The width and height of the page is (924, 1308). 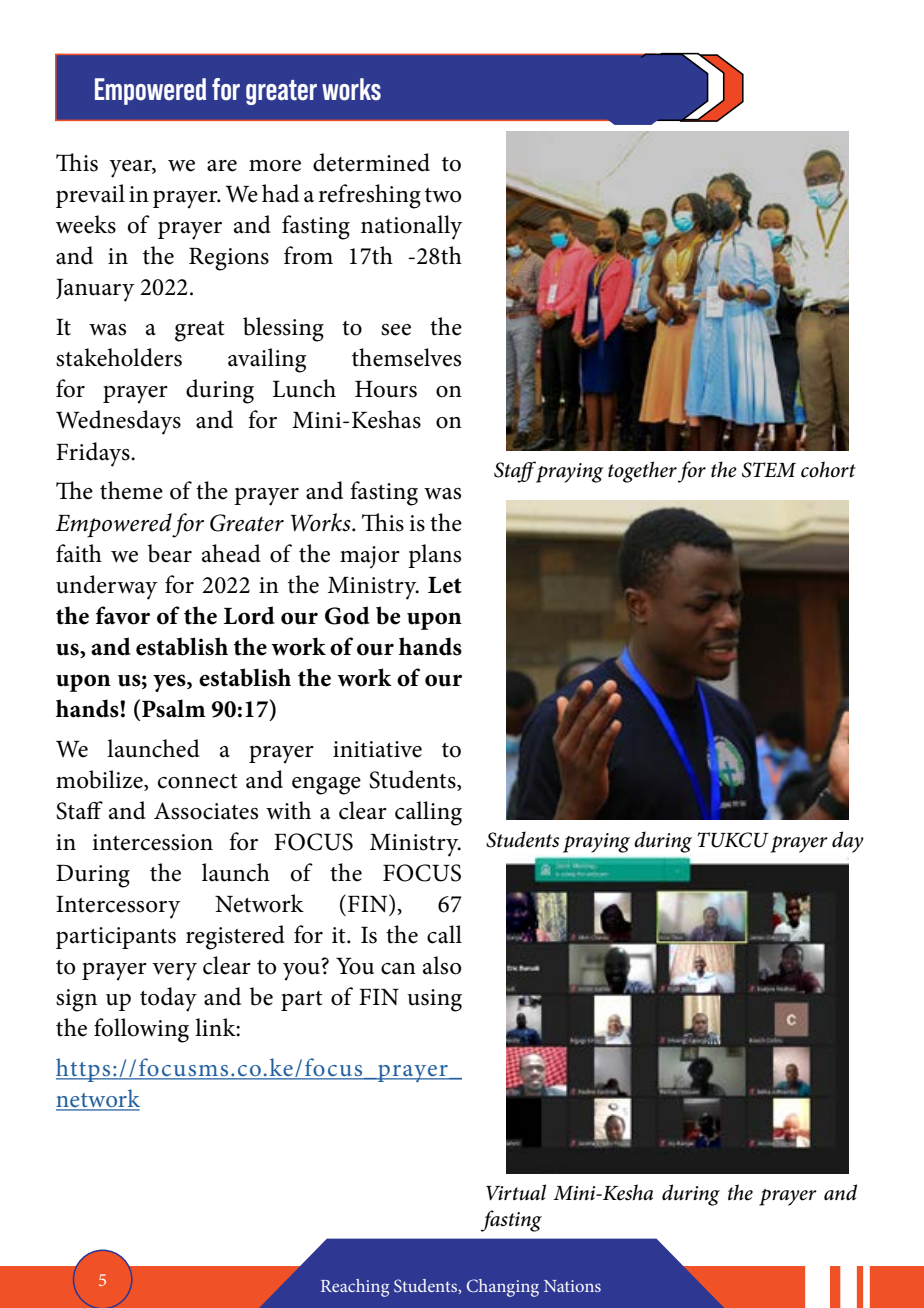 What do you see at coordinates (168, 999) in the page?
I see `today` at bounding box center [168, 999].
